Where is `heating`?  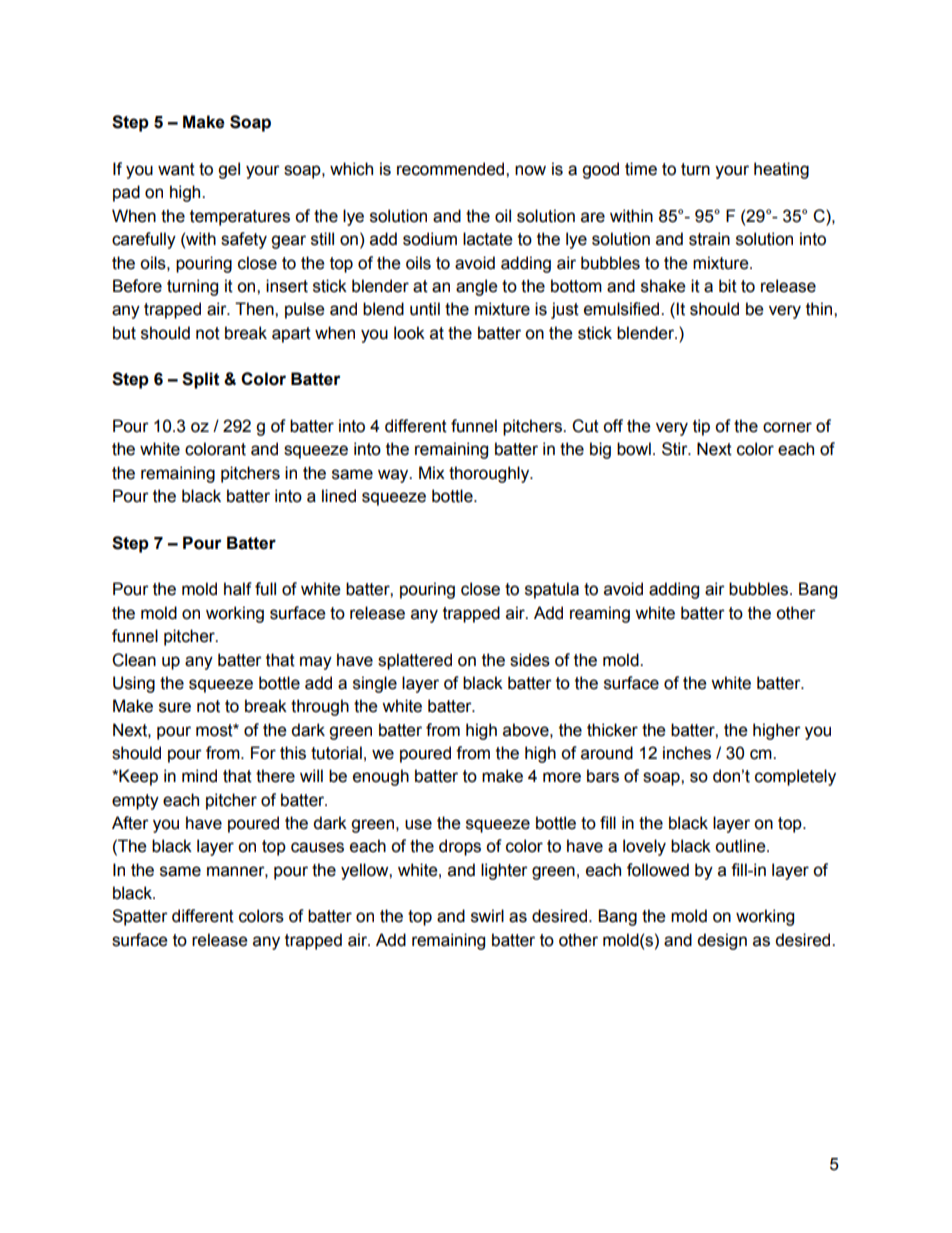 heating is located at coordinates (781, 170).
